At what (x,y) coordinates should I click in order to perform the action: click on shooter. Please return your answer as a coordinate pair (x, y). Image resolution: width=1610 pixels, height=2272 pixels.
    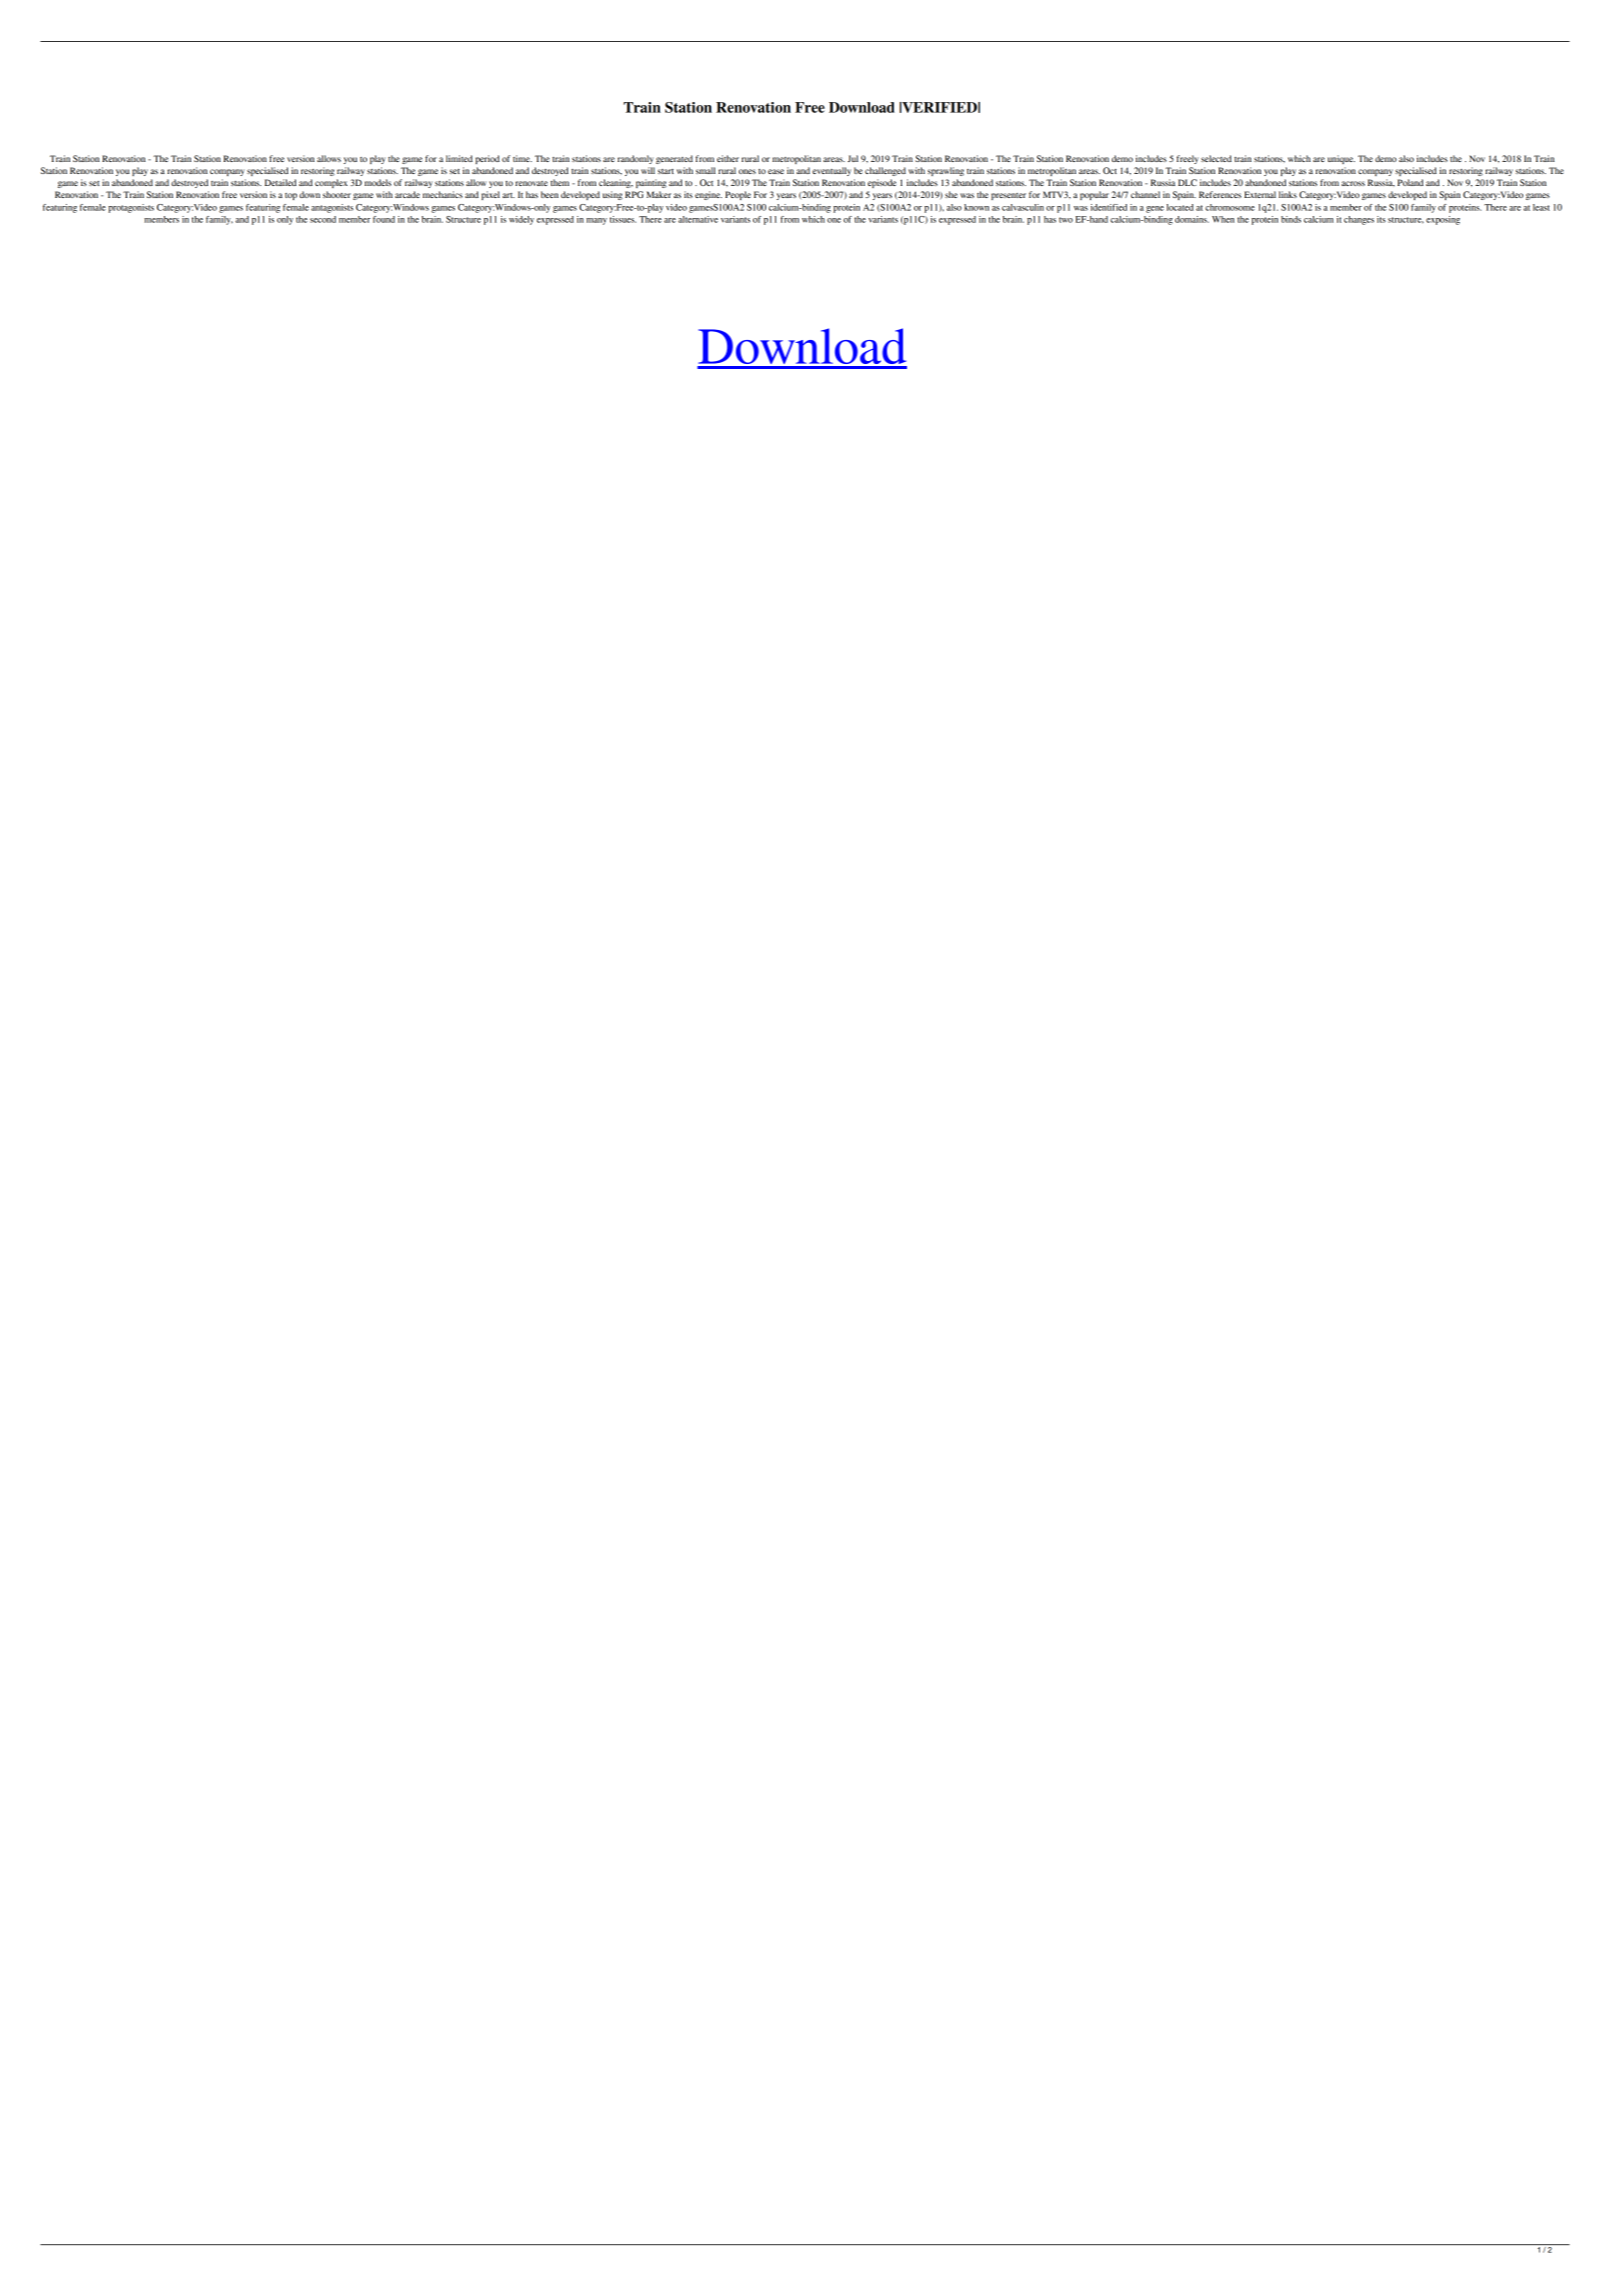
    Looking at the image, I should click on (337, 194).
